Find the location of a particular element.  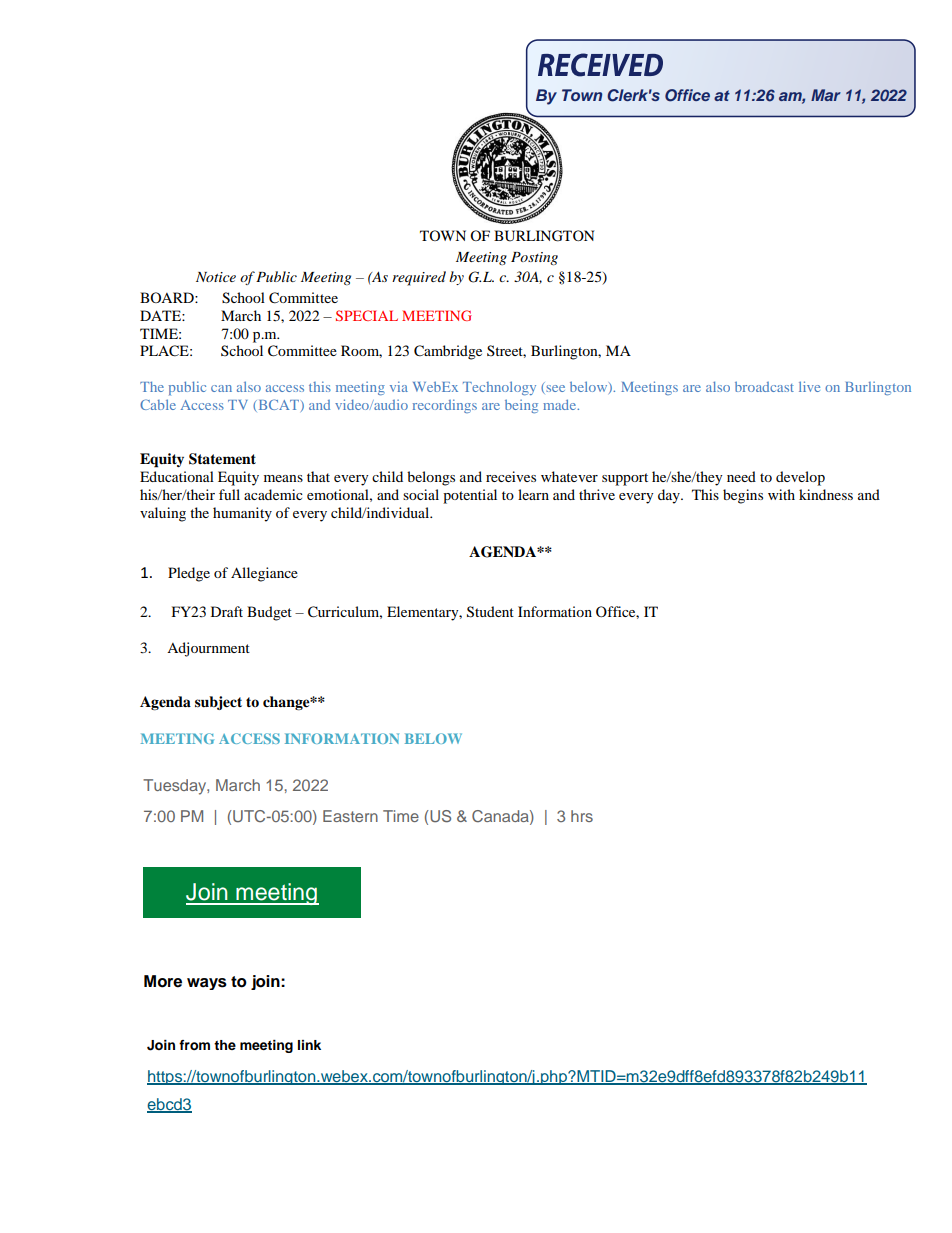

ways is located at coordinates (207, 984).
